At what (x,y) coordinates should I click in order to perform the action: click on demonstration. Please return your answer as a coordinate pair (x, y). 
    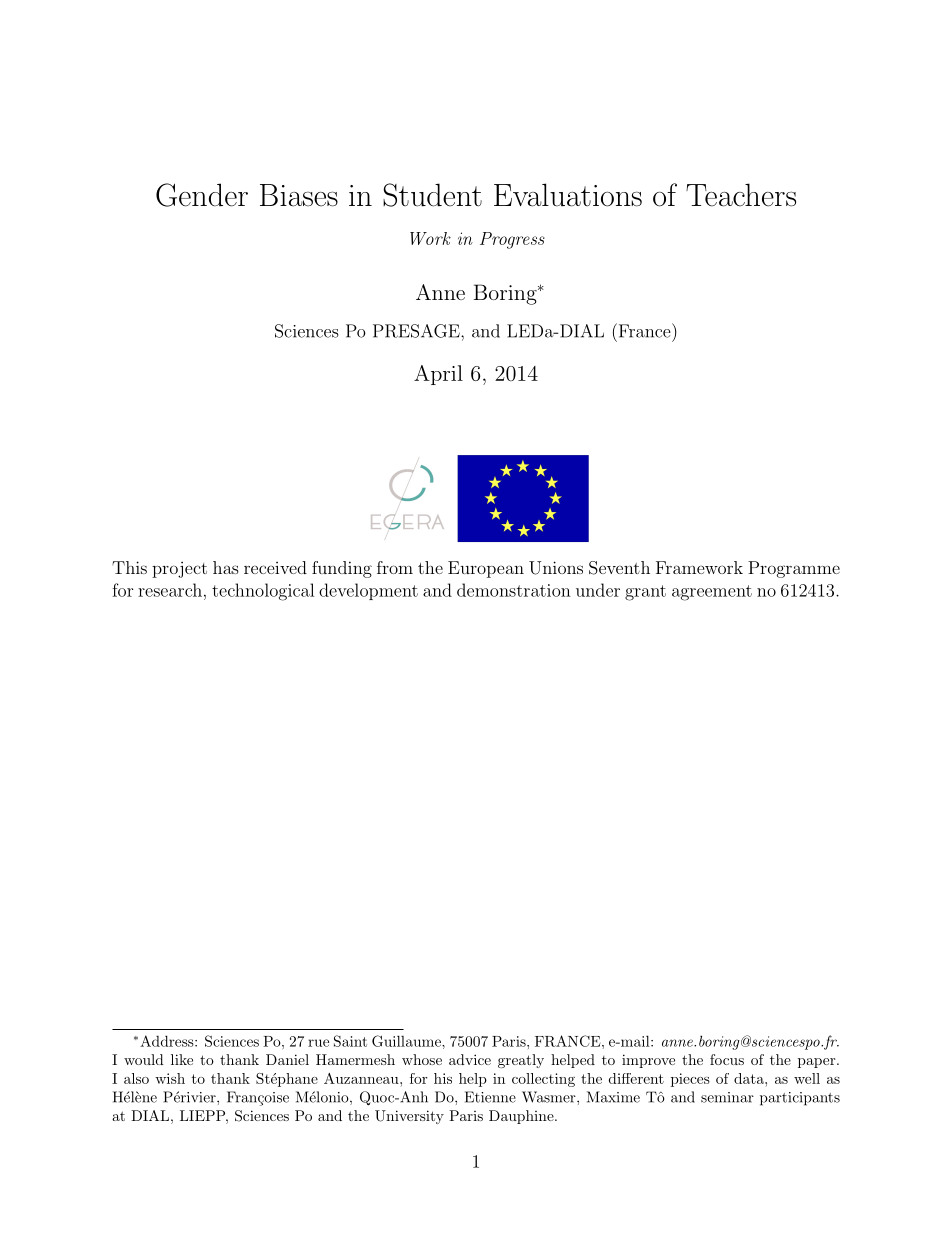
    Looking at the image, I should click on (514, 590).
